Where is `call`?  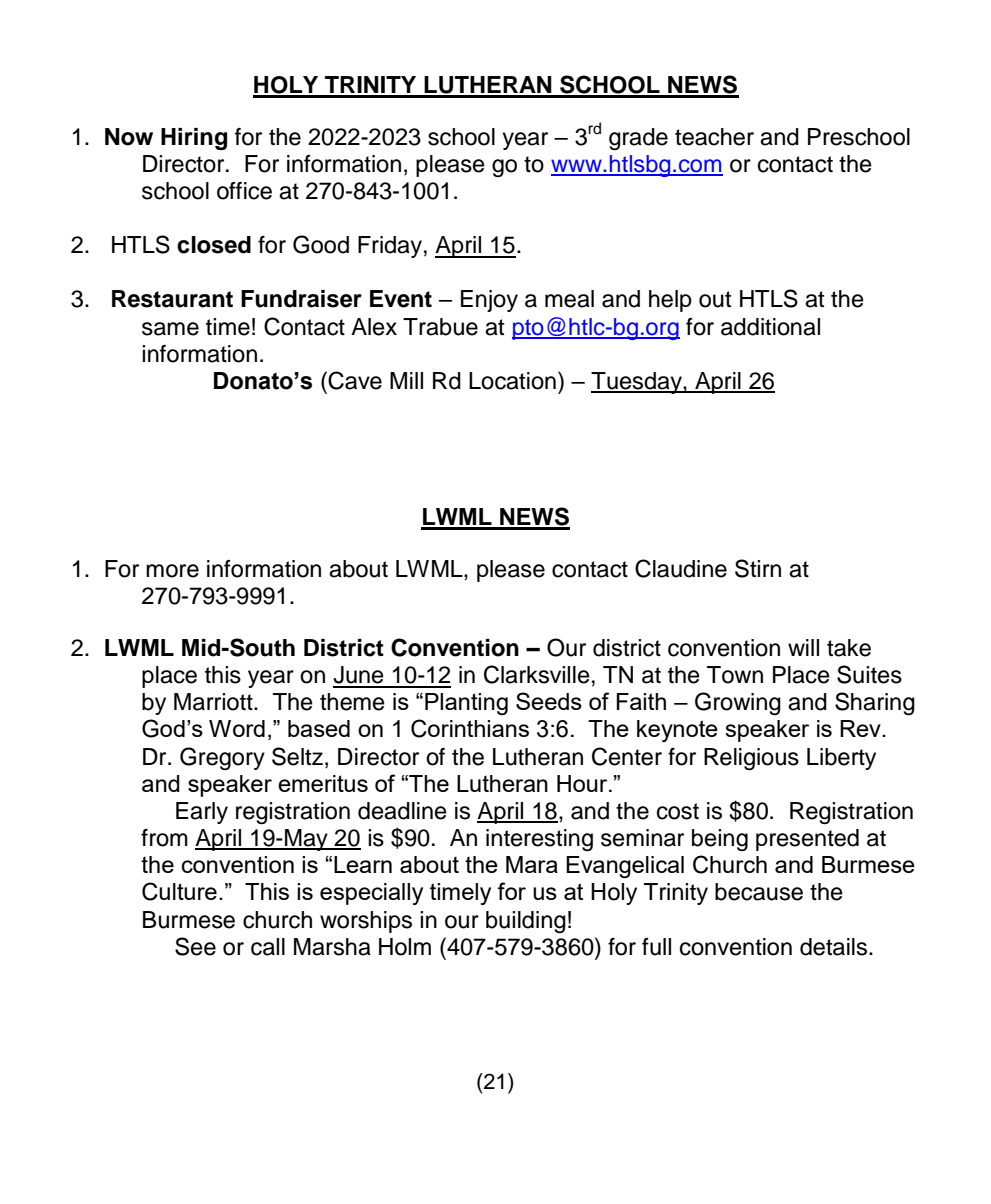
call is located at coordinates (268, 947).
